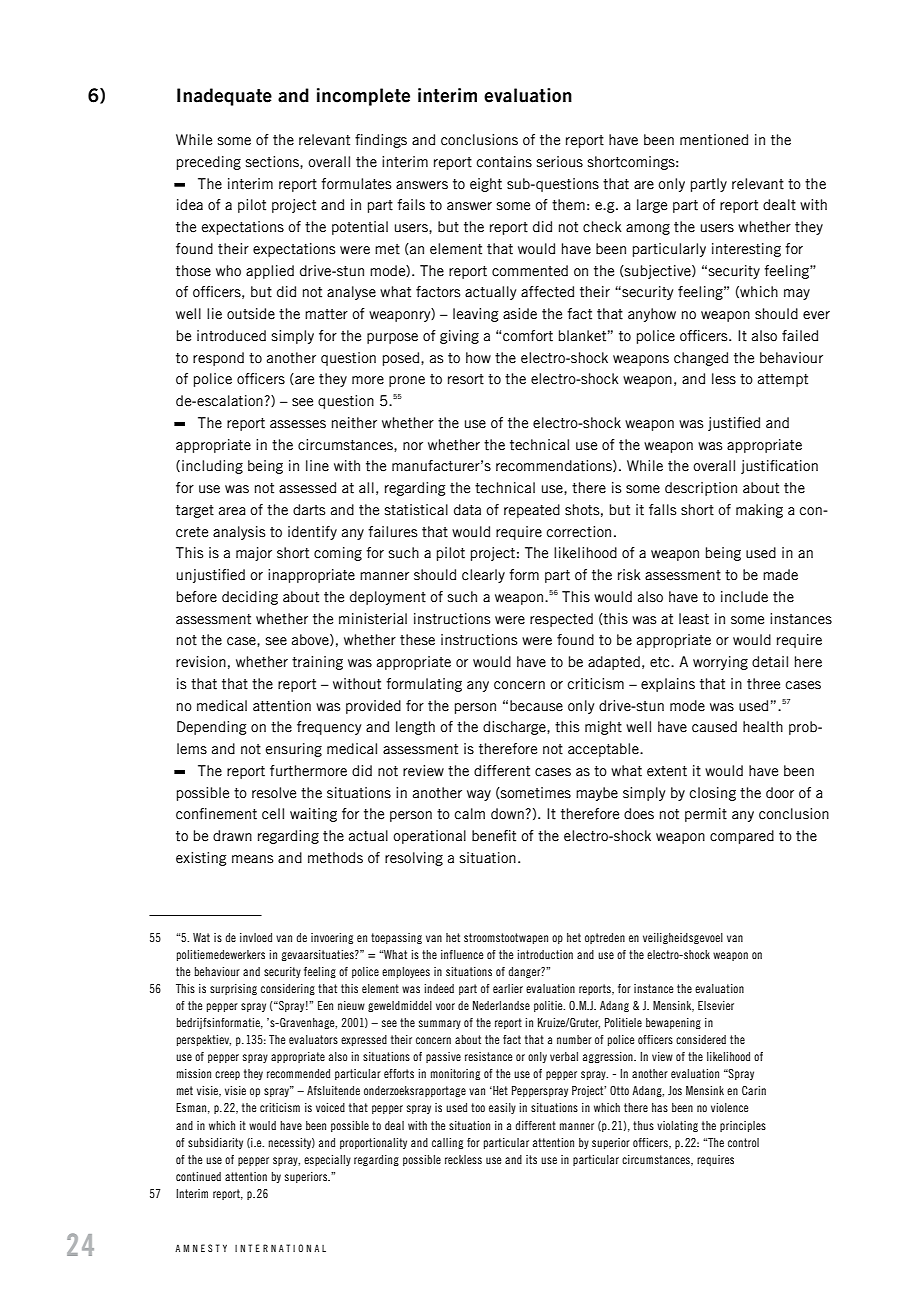 This image has width=924, height=1308. What do you see at coordinates (504, 162) in the image?
I see `contains` at bounding box center [504, 162].
